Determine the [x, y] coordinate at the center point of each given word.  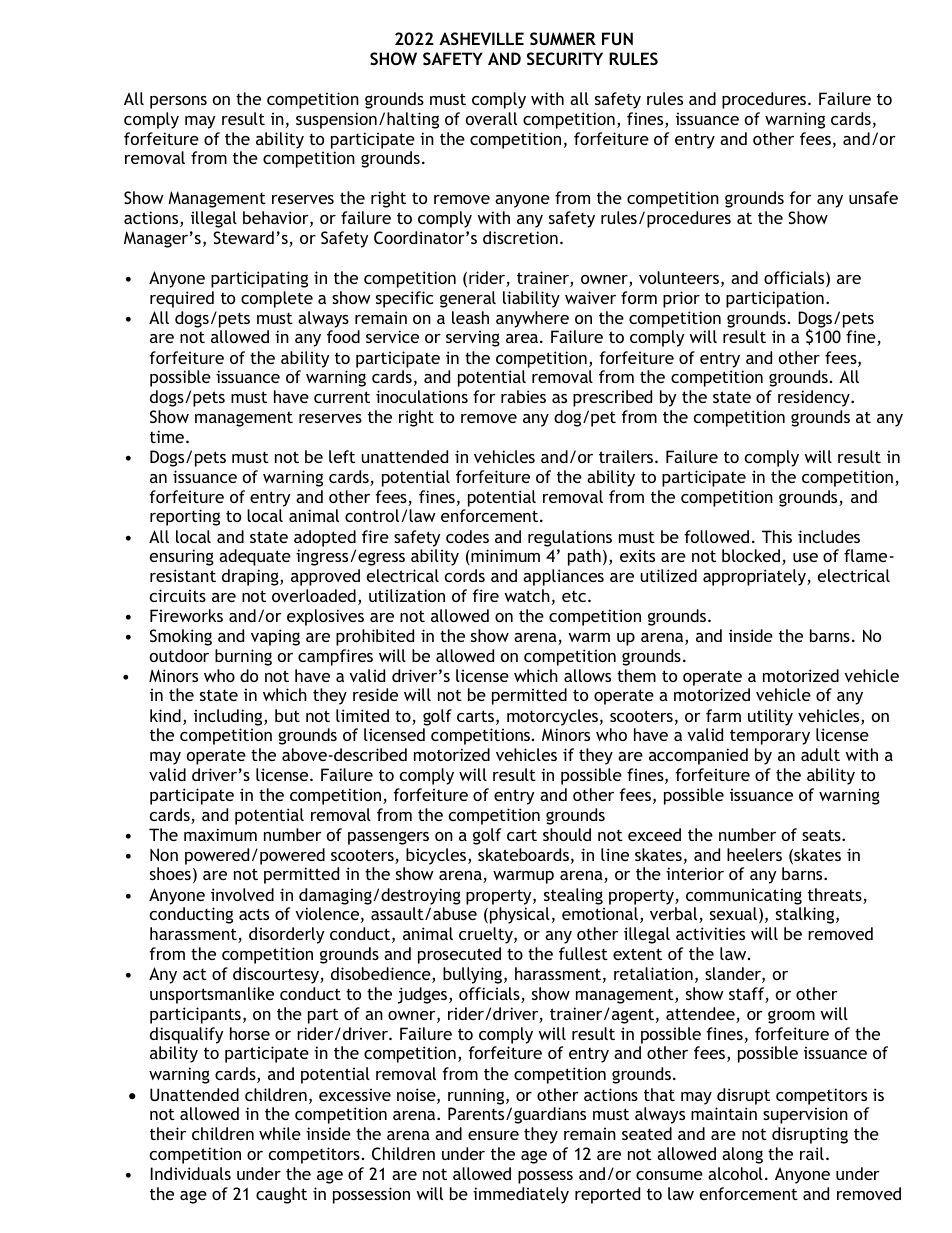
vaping [275, 637]
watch [527, 595]
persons [178, 102]
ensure [493, 1135]
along [742, 1155]
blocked [752, 557]
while [280, 1133]
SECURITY [565, 58]
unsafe [873, 197]
